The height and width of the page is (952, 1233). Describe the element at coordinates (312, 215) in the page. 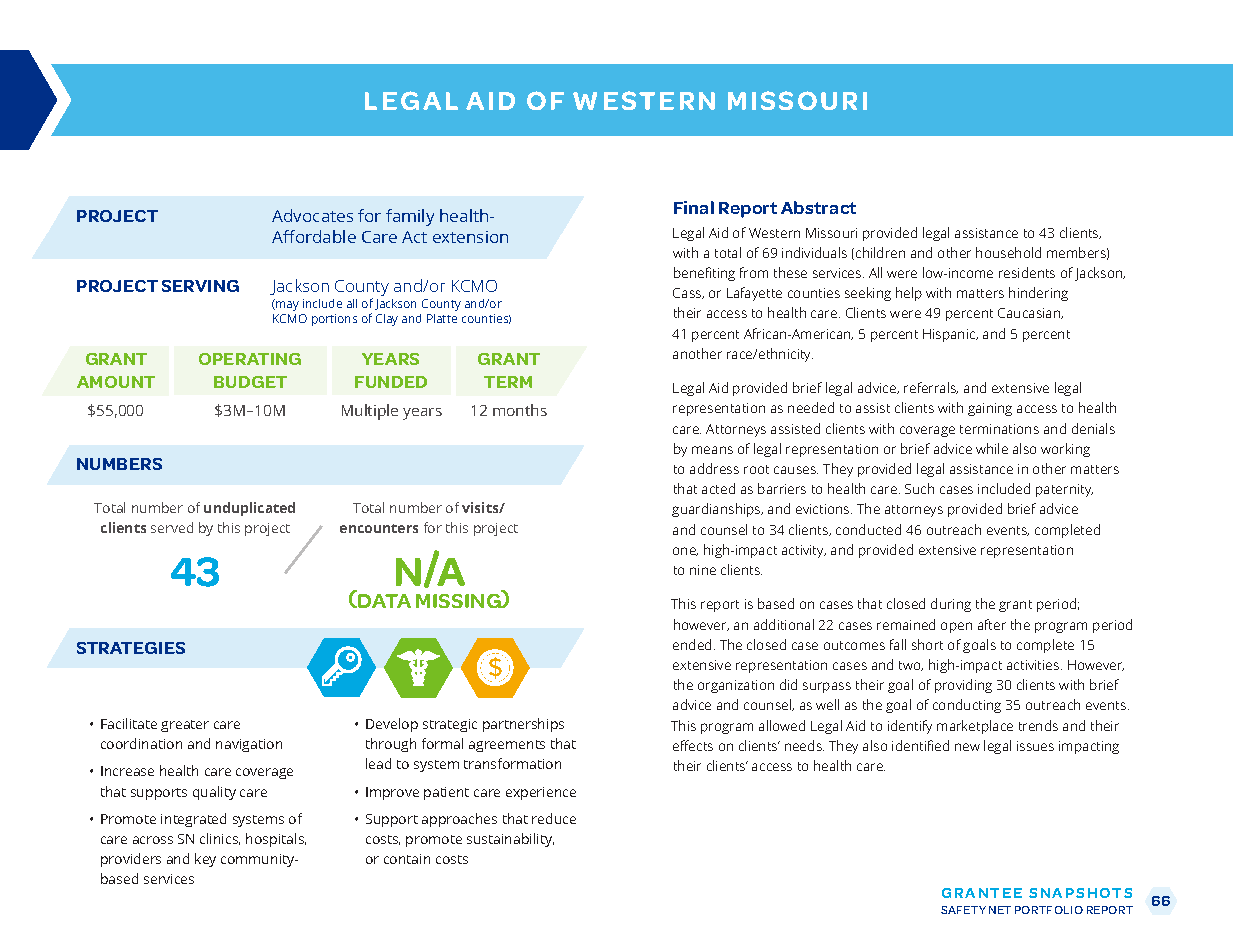

I see `Advocates` at that location.
